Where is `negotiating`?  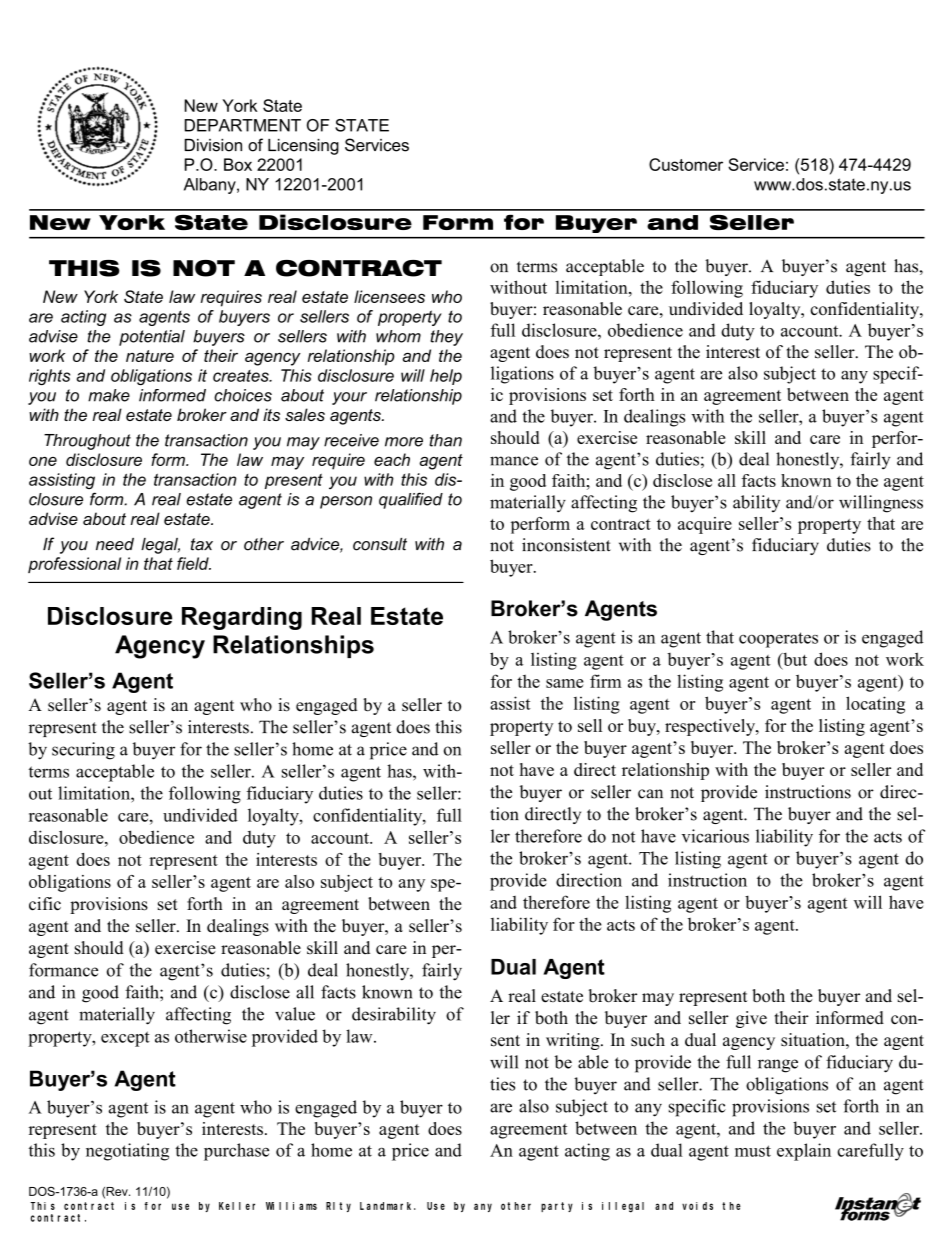
negotiating is located at coordinates (127, 1152).
